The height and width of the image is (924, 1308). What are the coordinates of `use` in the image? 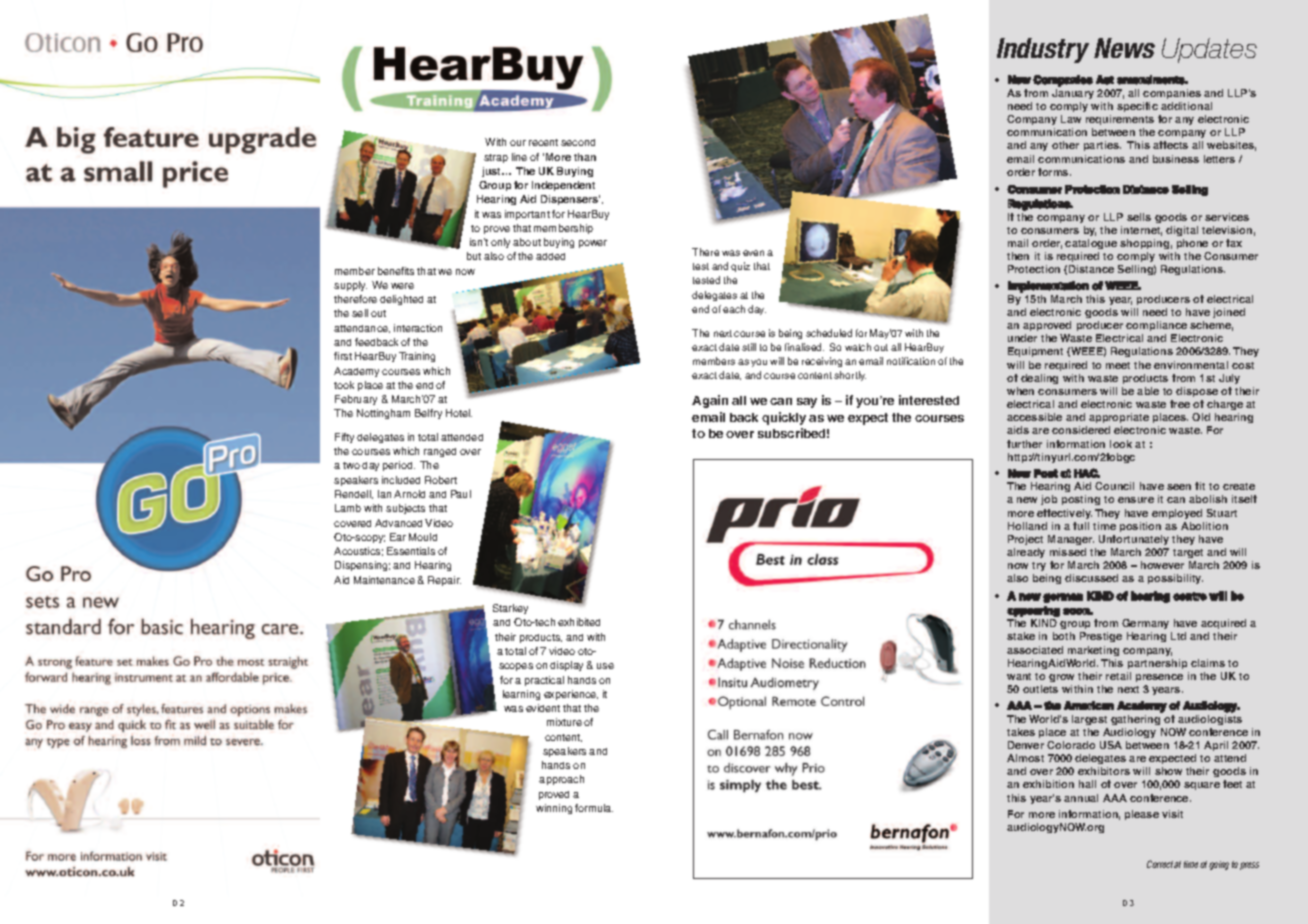 It's located at (605, 666).
